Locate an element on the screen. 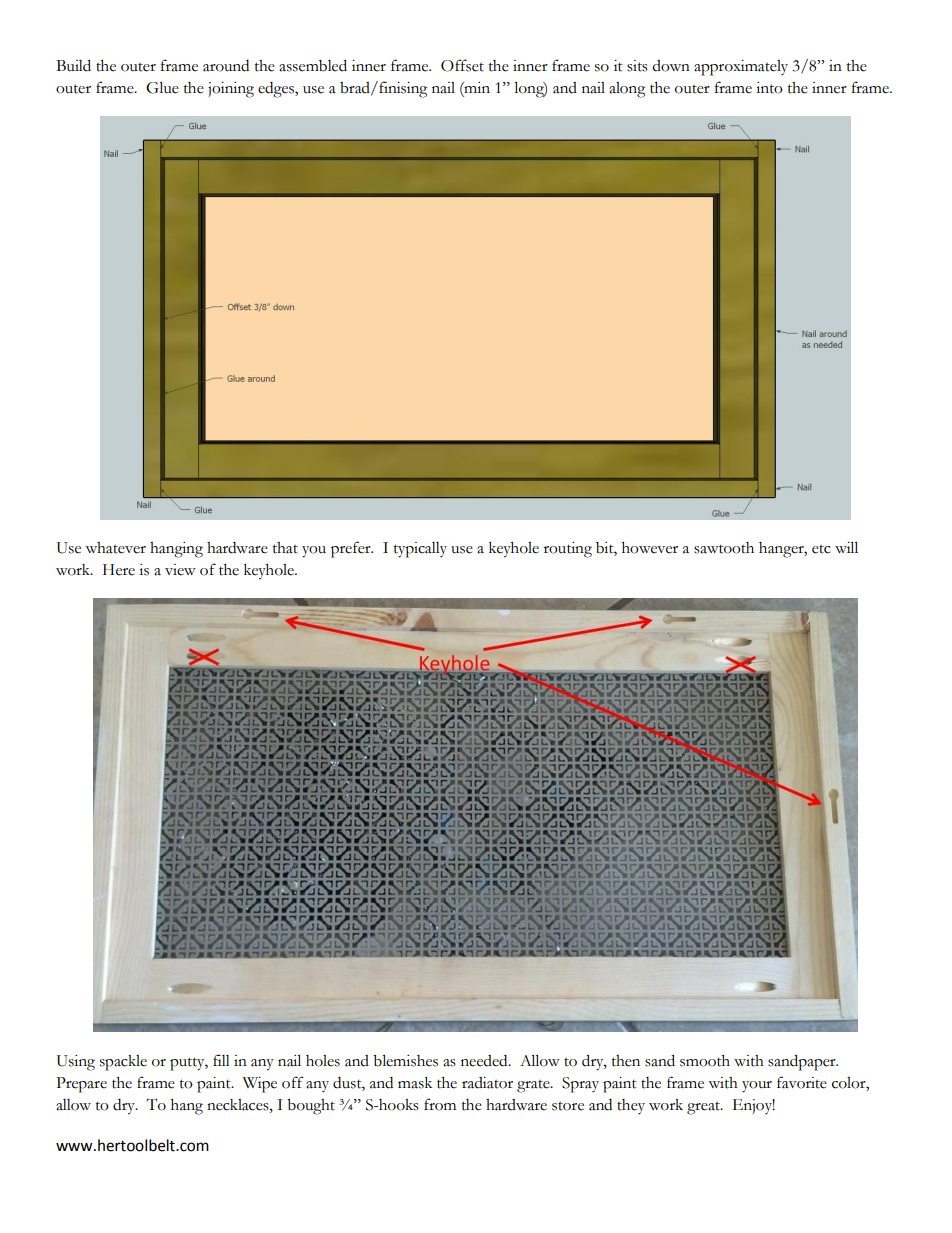 The height and width of the screenshot is (1233, 952). spackle is located at coordinates (123, 1063).
